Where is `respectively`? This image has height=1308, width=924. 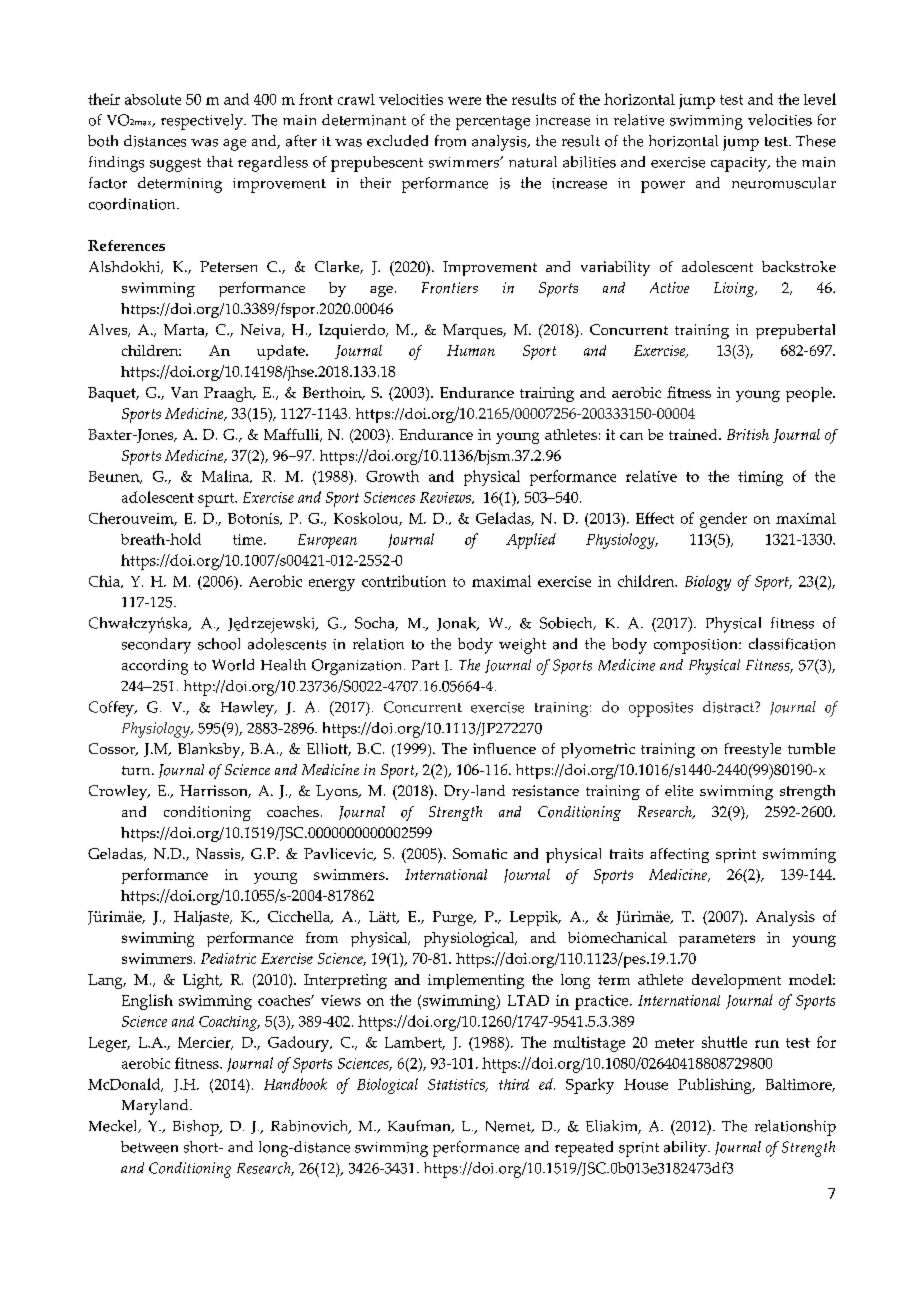 respectively is located at coordinates (203, 122).
